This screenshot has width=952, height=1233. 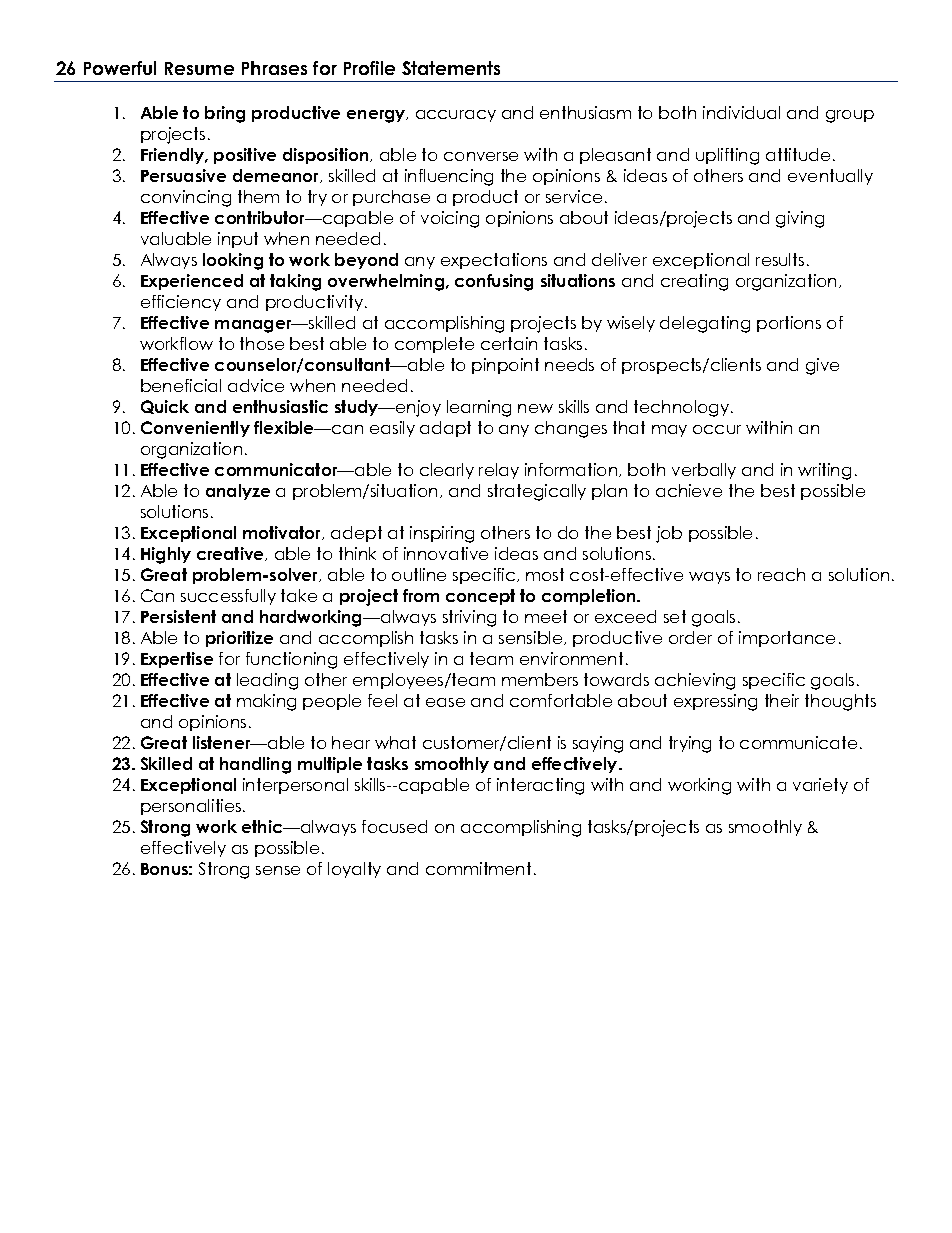 I want to click on analyze, so click(x=238, y=492).
